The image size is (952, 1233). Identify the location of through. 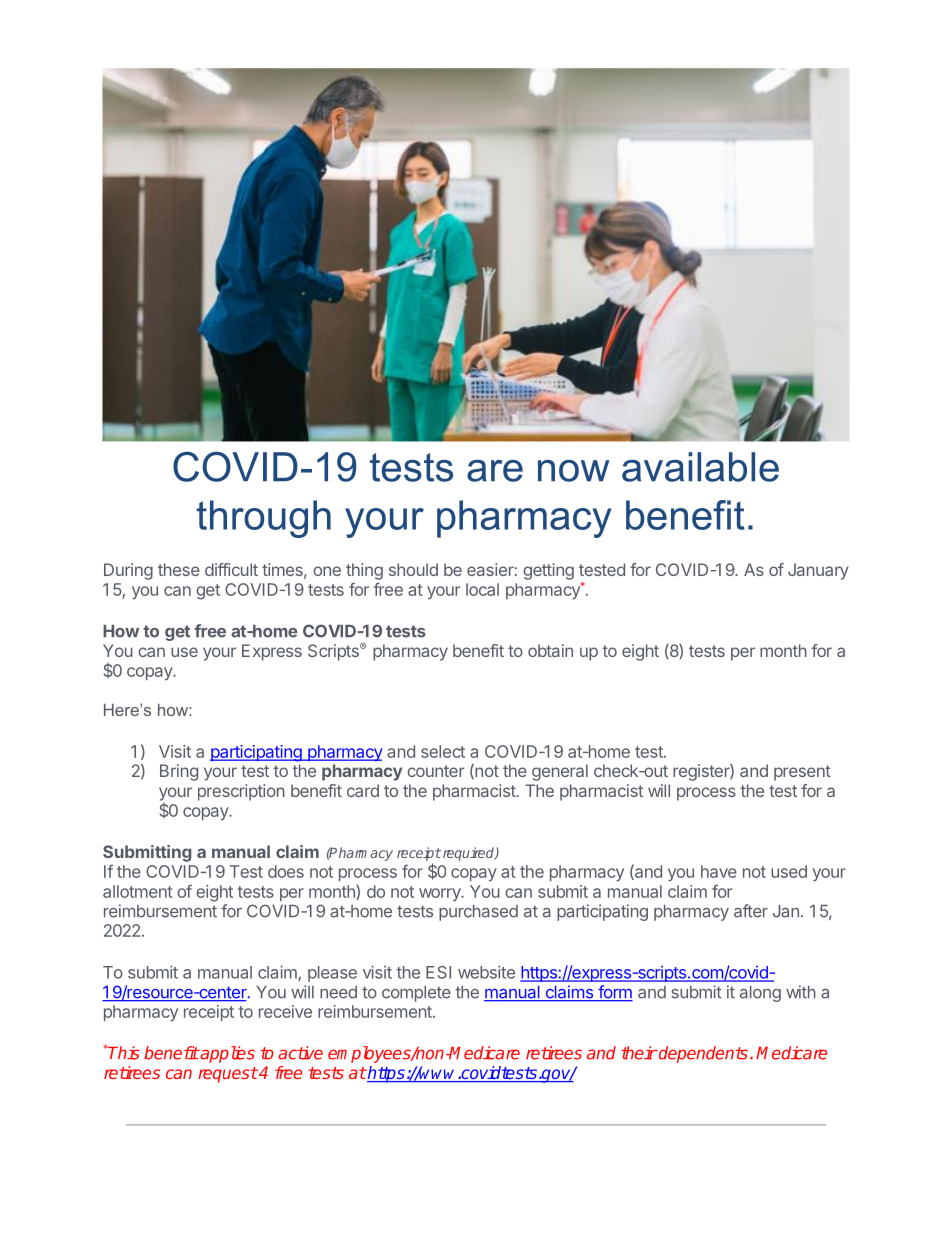
(263, 519).
